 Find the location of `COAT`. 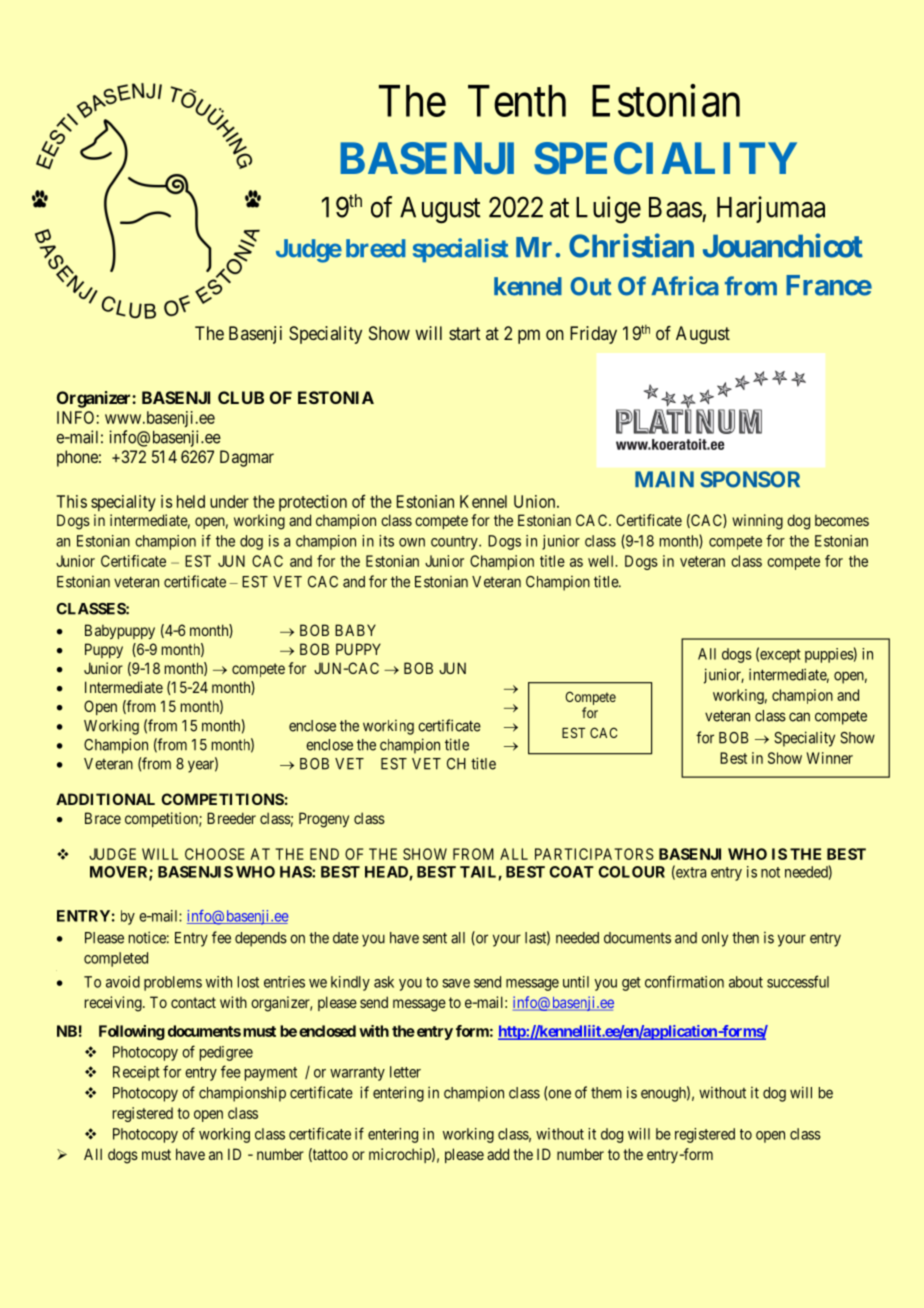

COAT is located at coordinates (571, 872).
